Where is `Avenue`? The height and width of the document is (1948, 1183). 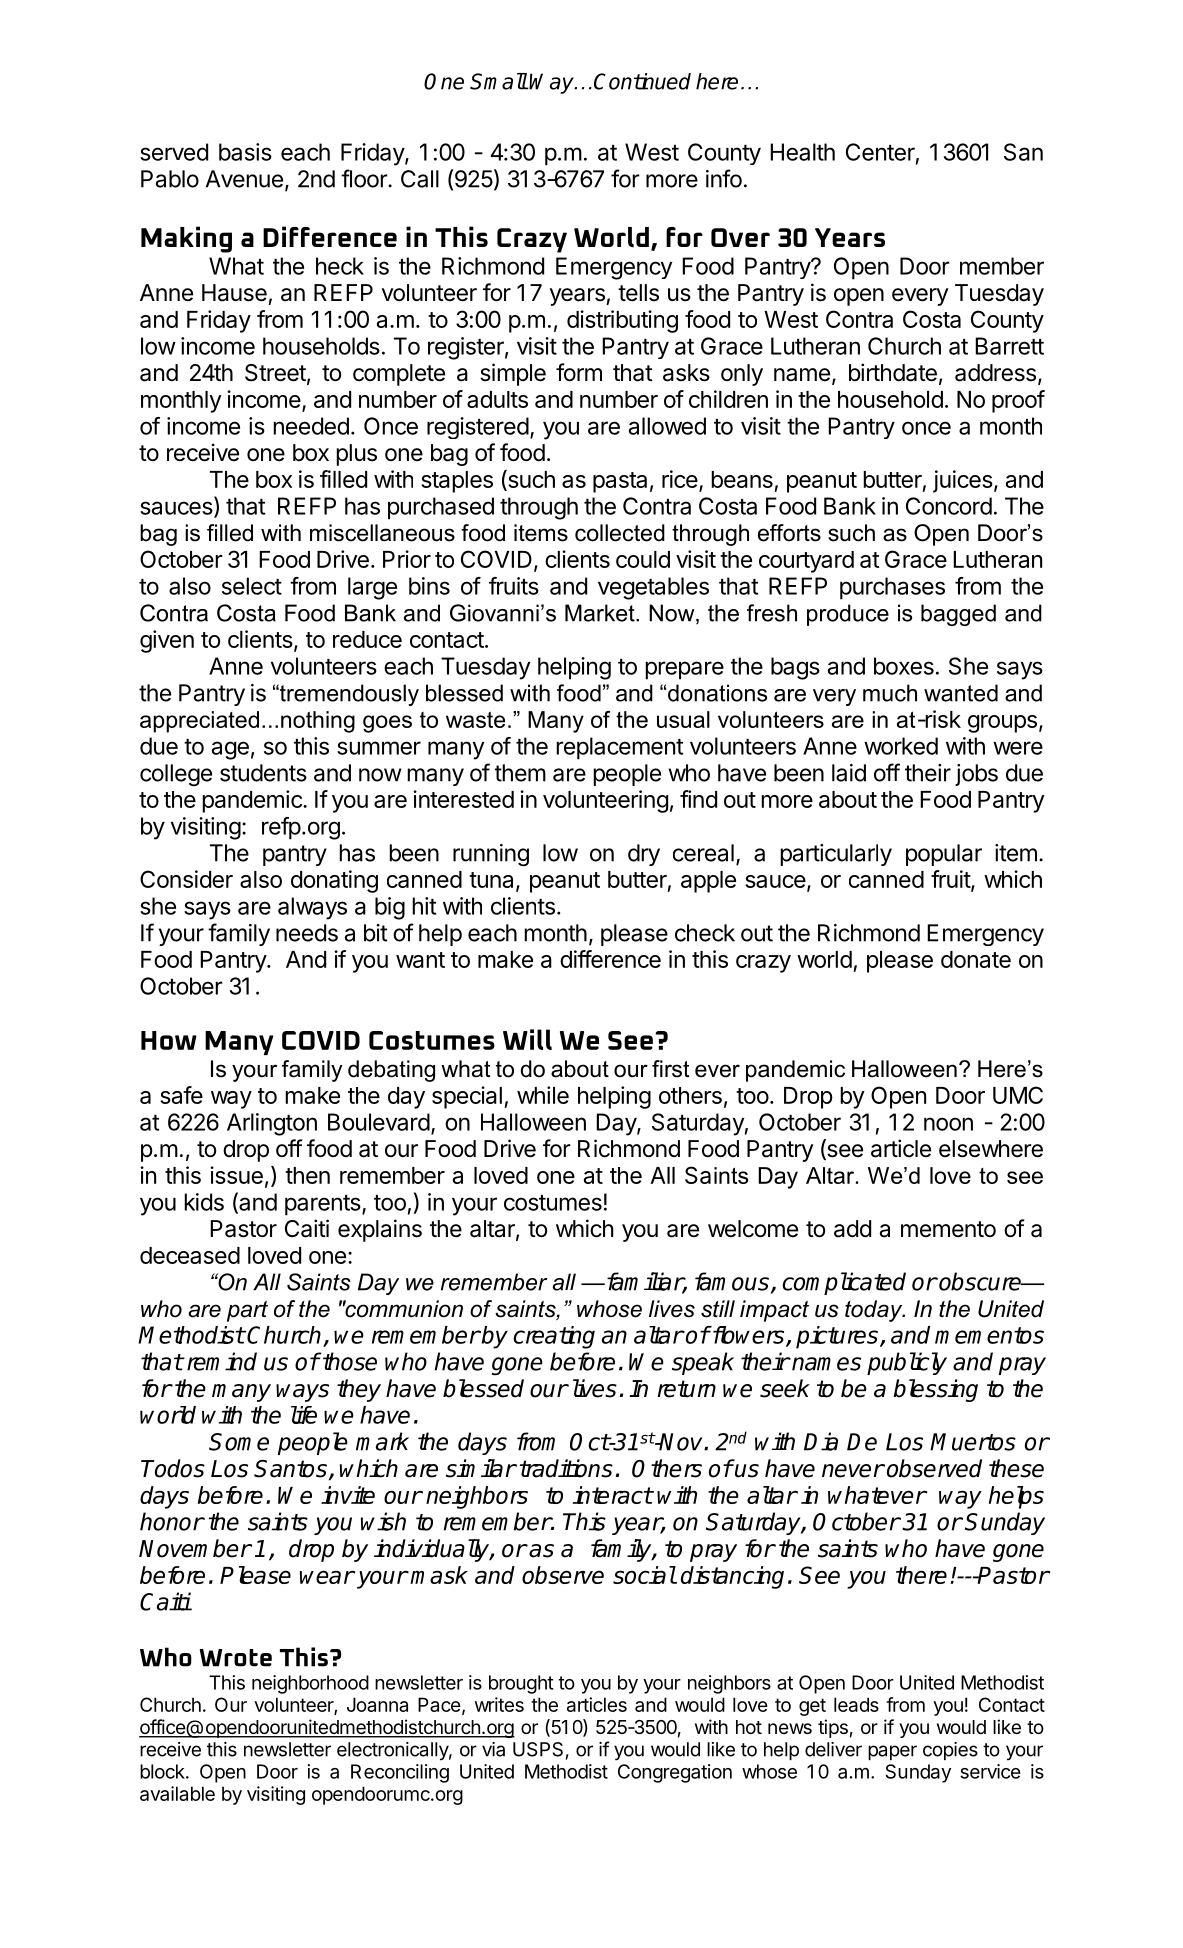 Avenue is located at coordinates (244, 179).
